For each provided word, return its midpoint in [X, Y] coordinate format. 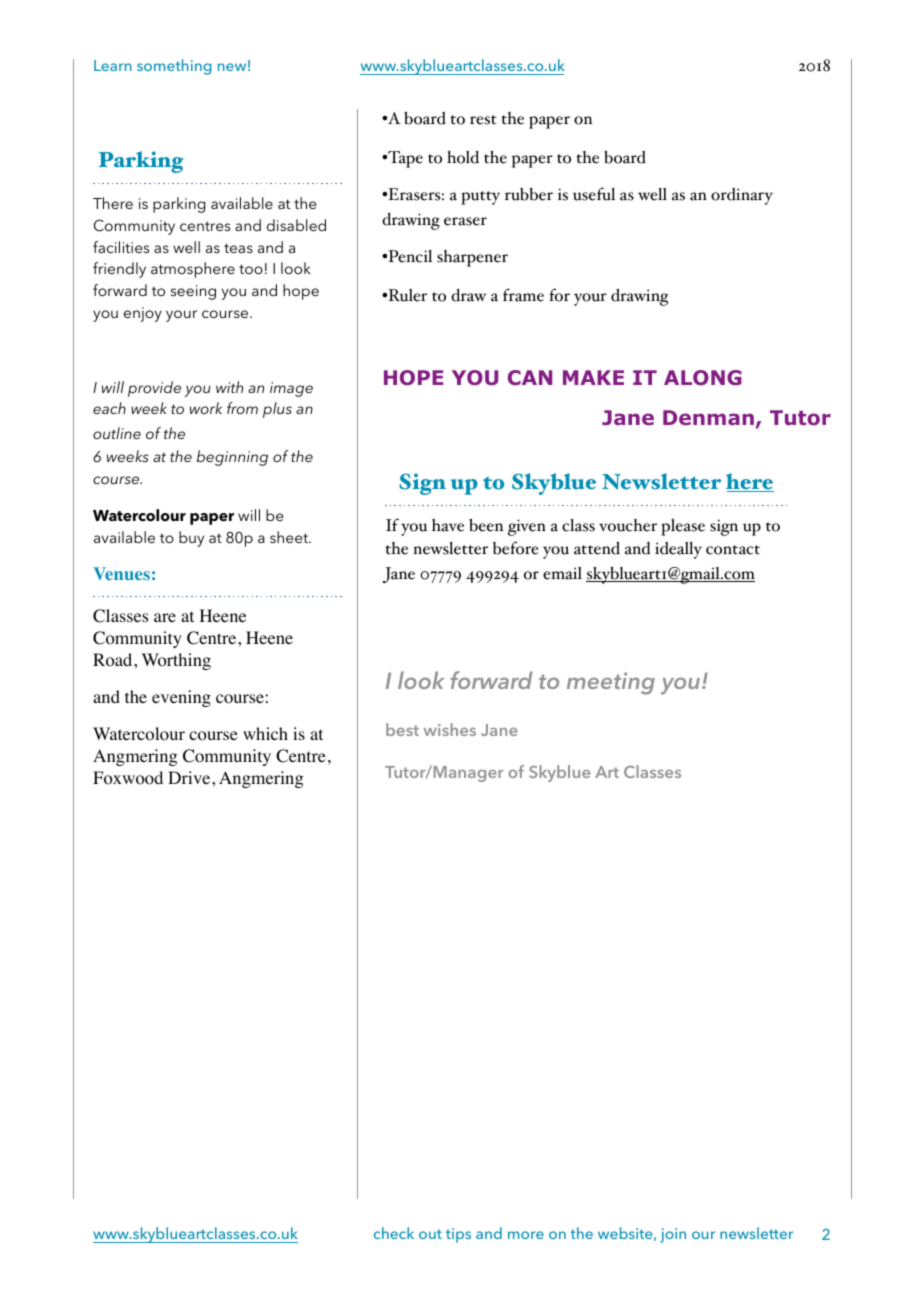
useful [594, 194]
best [402, 729]
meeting [611, 683]
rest [483, 120]
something [174, 67]
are [165, 617]
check [394, 1233]
